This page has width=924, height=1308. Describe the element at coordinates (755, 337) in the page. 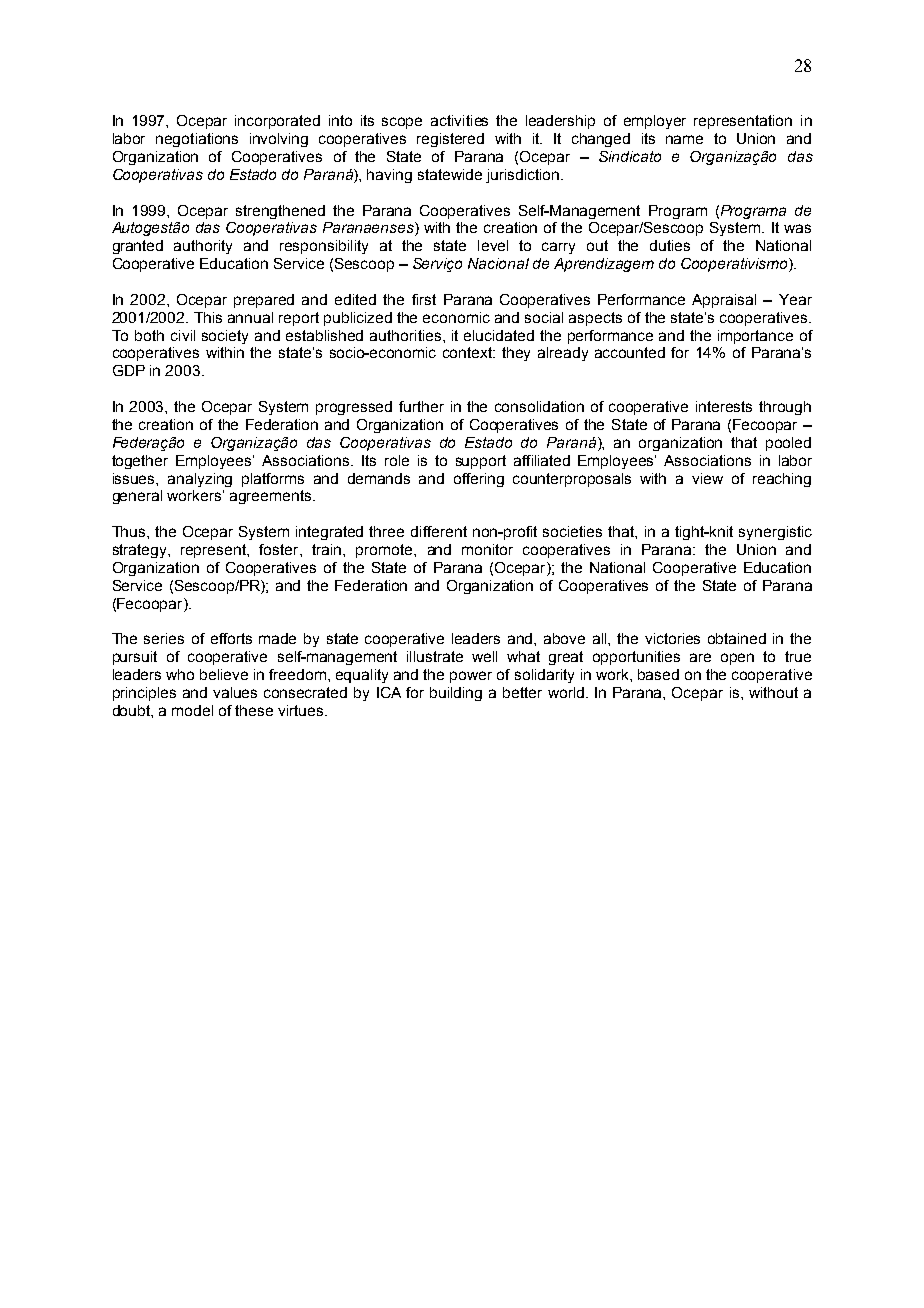

I see `importance` at that location.
